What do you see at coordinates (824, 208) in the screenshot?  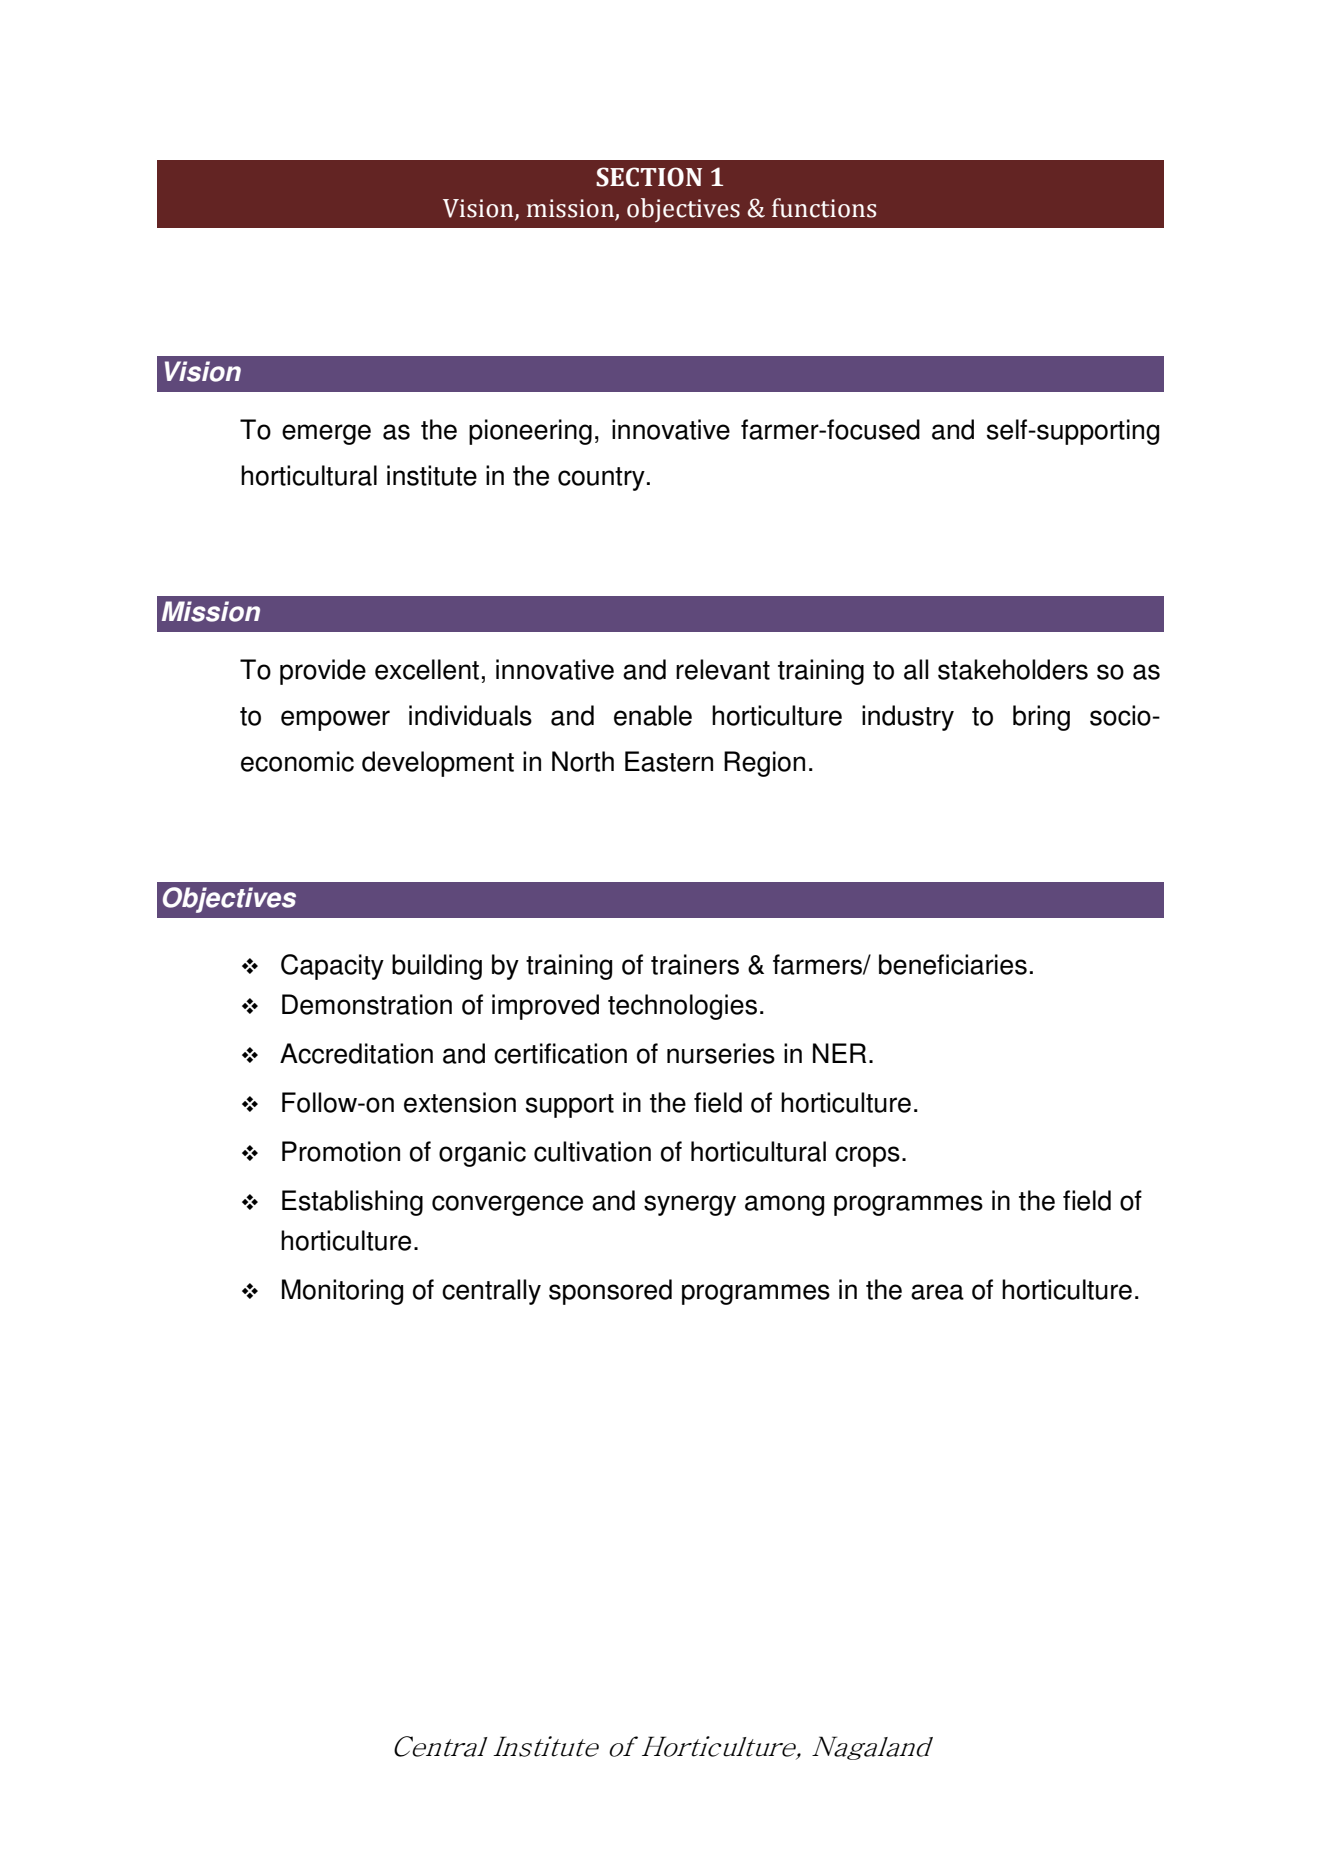 I see `functions` at bounding box center [824, 208].
